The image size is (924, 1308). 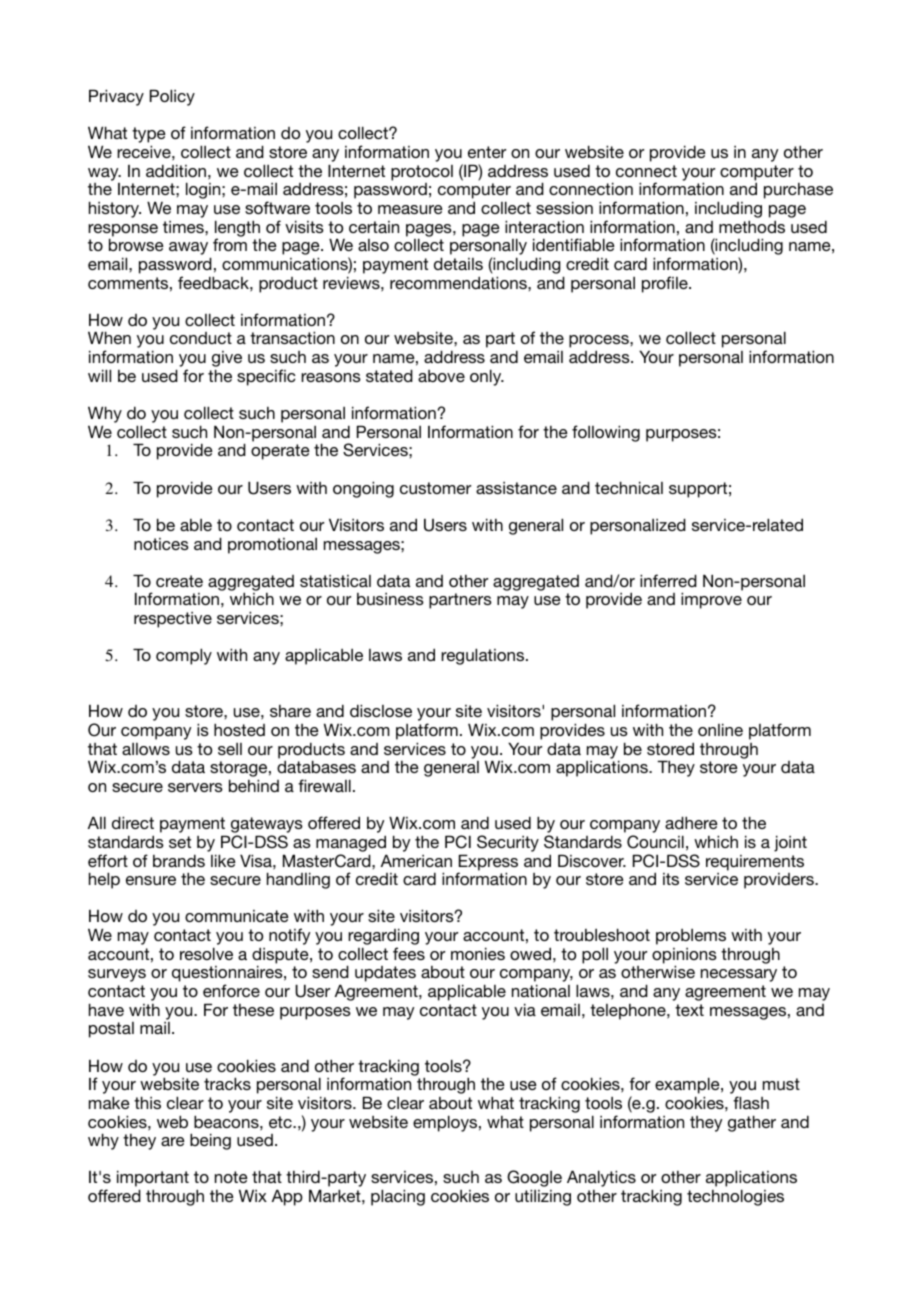 What do you see at coordinates (487, 152) in the screenshot?
I see `enter` at bounding box center [487, 152].
